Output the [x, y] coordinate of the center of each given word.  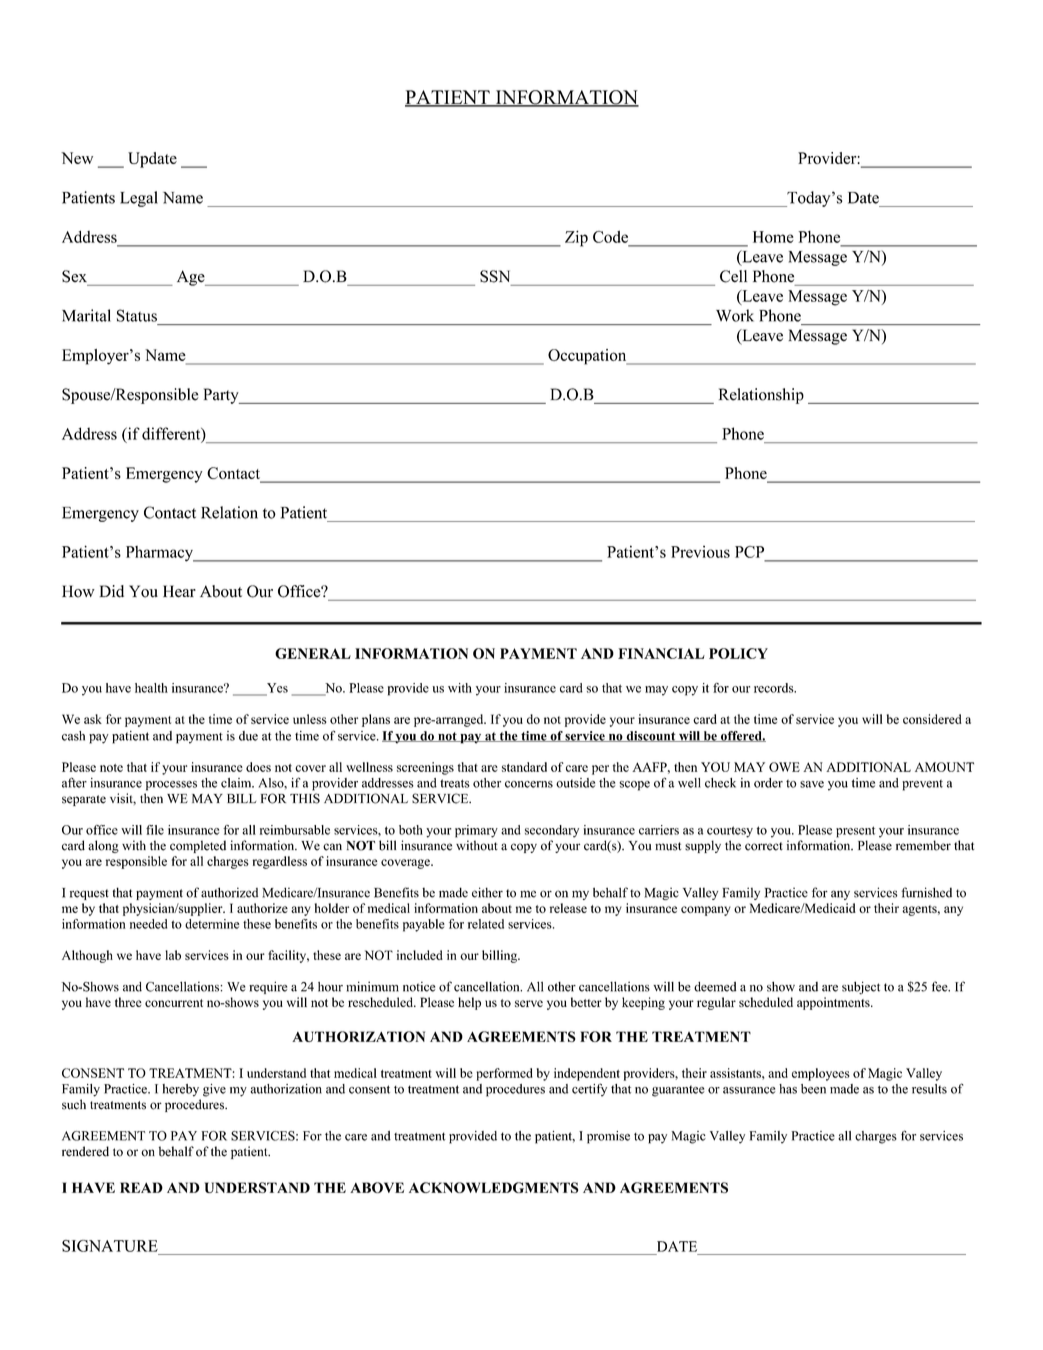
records [775, 688]
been [813, 1089]
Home [773, 237]
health [151, 688]
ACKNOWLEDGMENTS [493, 1187]
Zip [576, 238]
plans [376, 720]
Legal [139, 199]
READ [141, 1187]
